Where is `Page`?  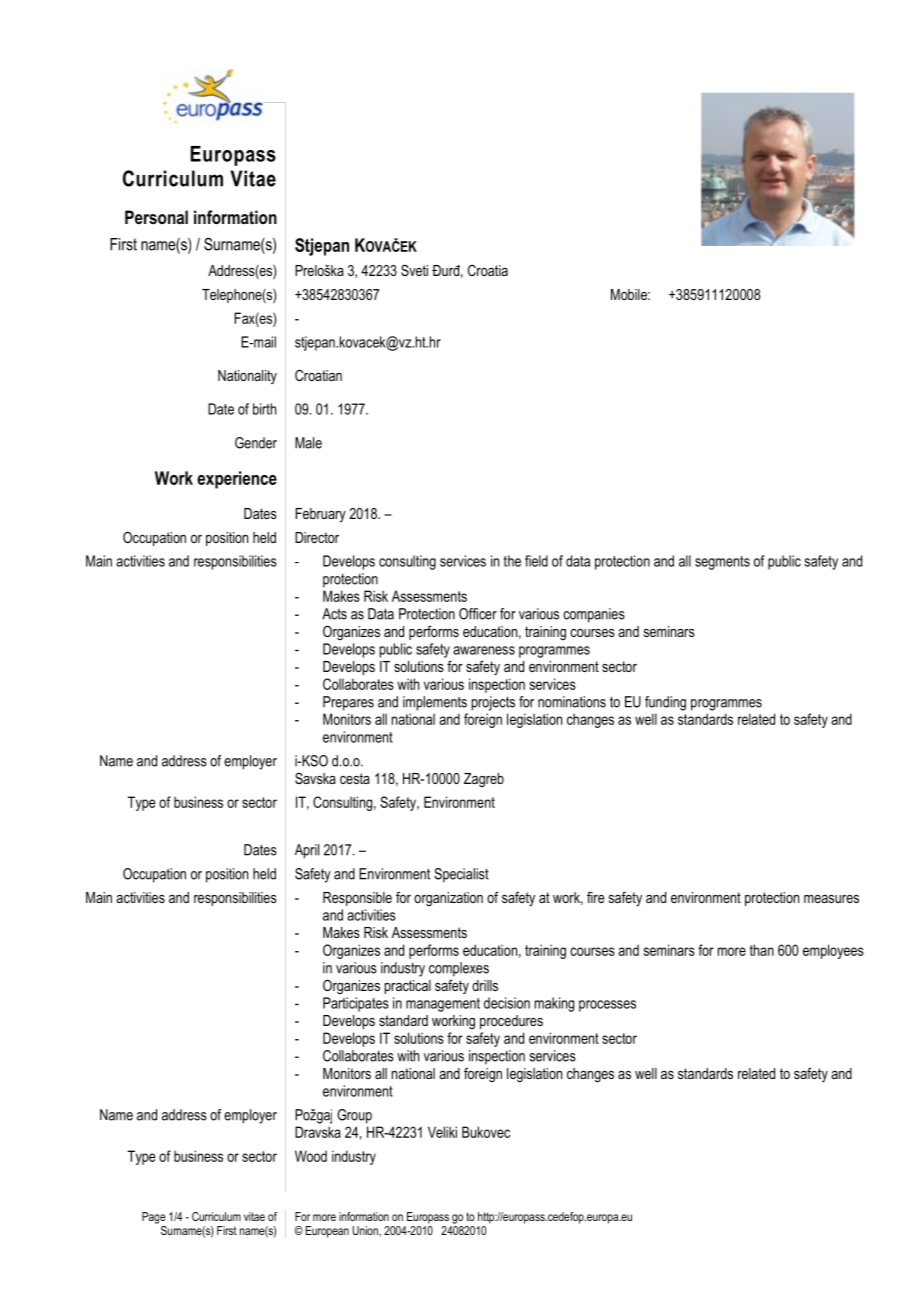
Page is located at coordinates (154, 1218).
